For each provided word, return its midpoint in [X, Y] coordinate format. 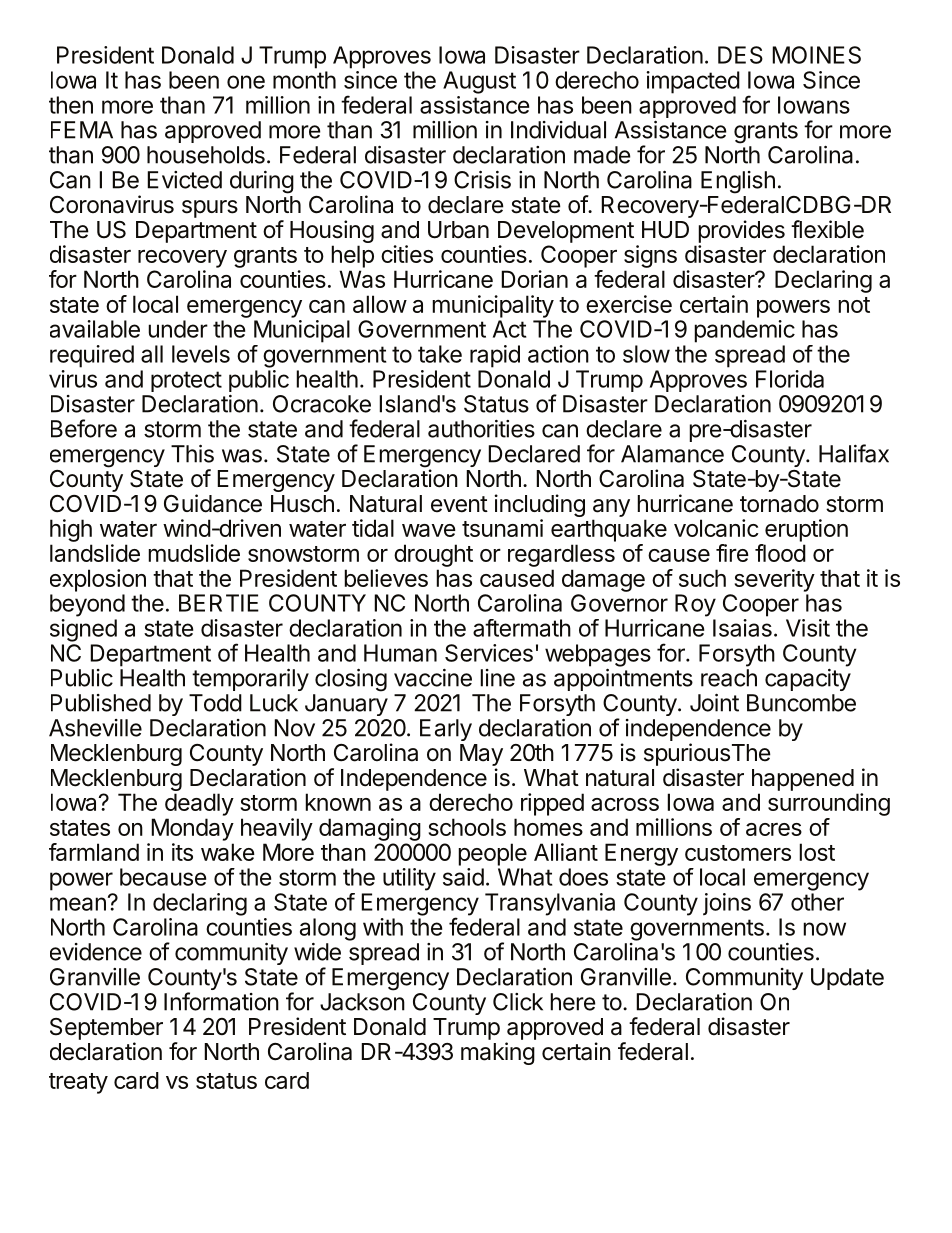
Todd [215, 703]
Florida [790, 379]
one [246, 82]
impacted [693, 82]
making [498, 1053]
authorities [481, 429]
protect [186, 381]
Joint [714, 703]
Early [446, 730]
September [106, 1029]
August [479, 82]
